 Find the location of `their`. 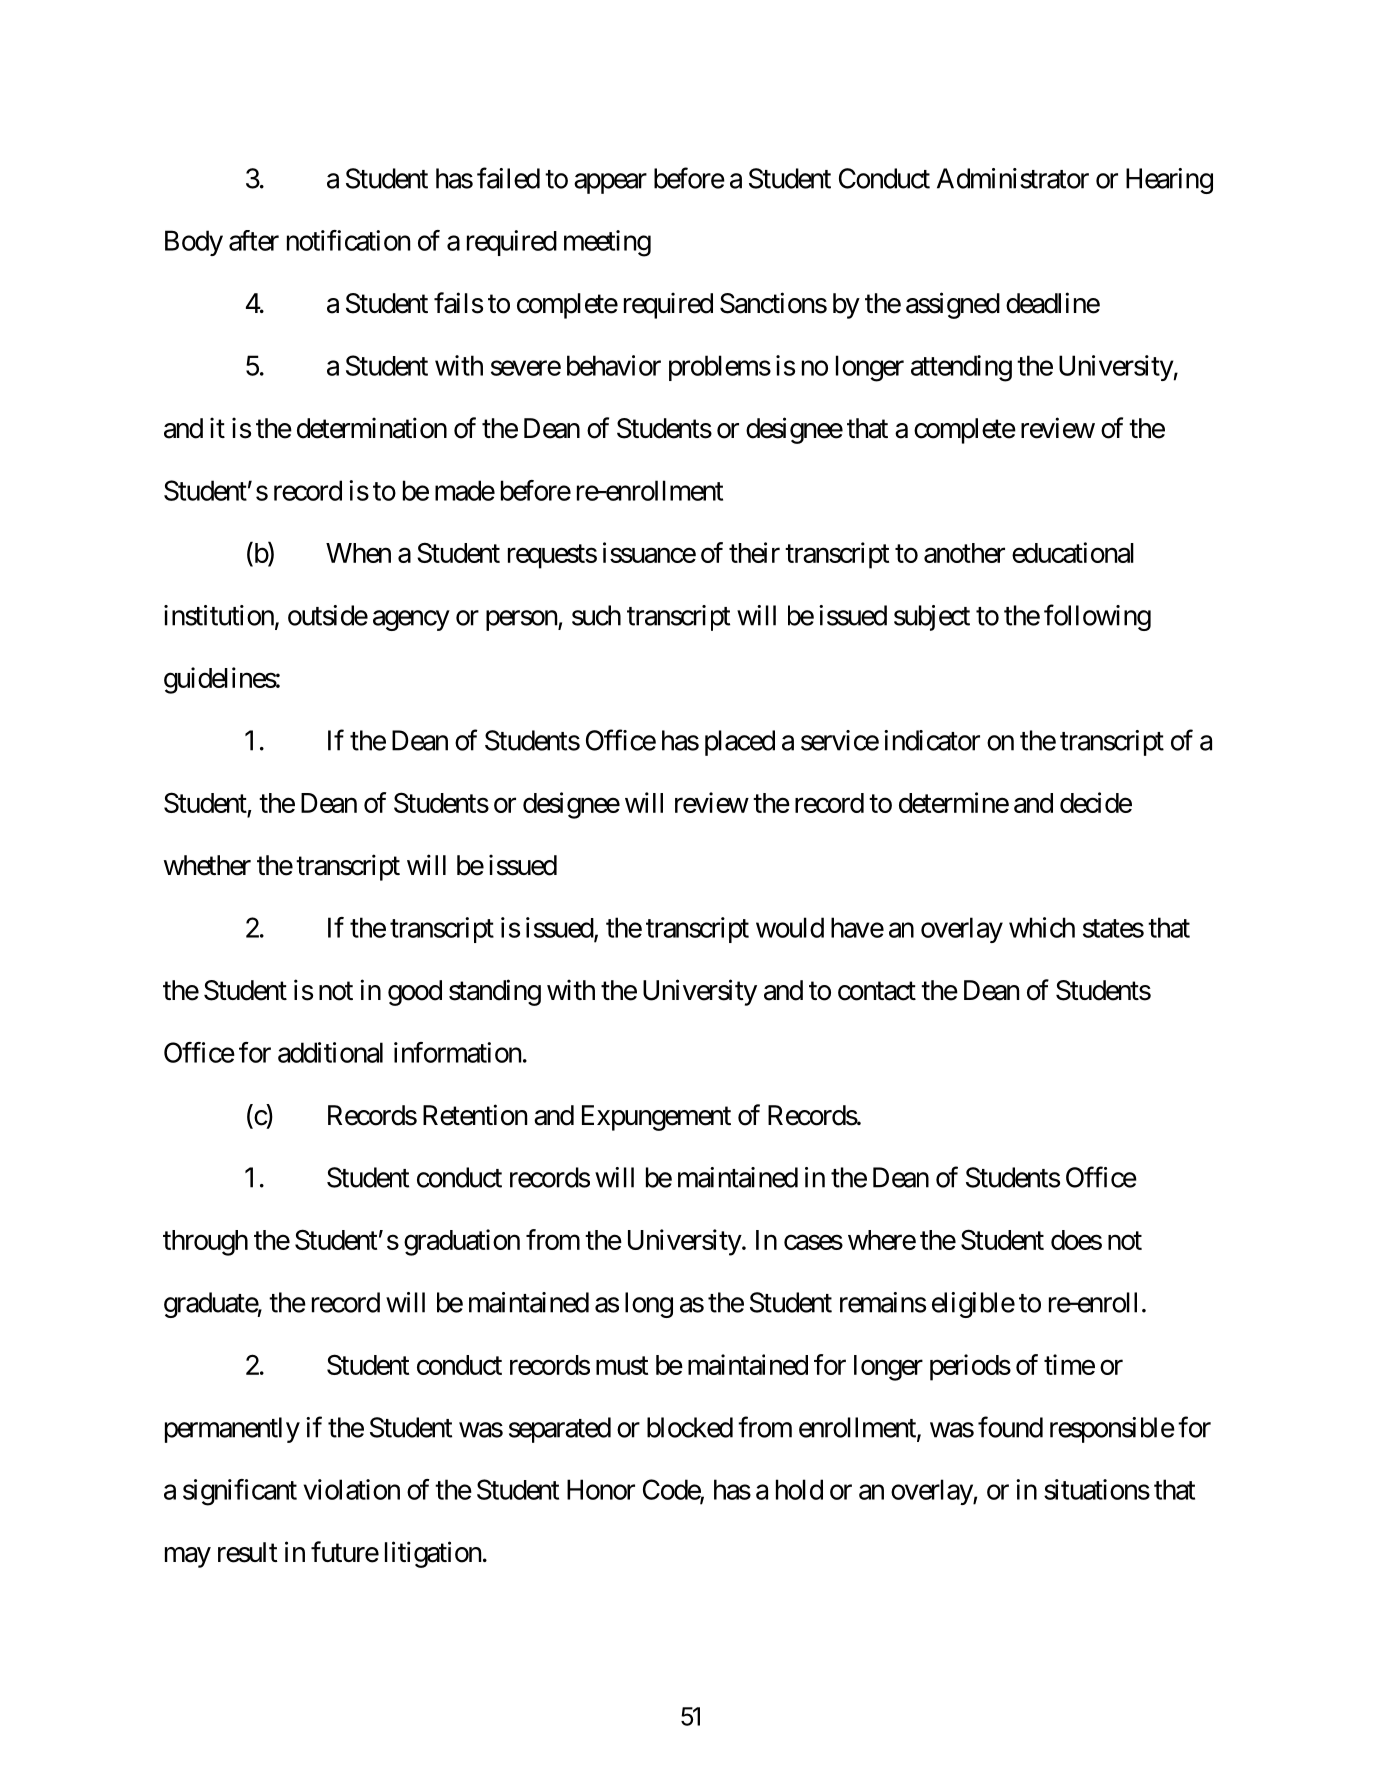

their is located at coordinates (754, 552).
